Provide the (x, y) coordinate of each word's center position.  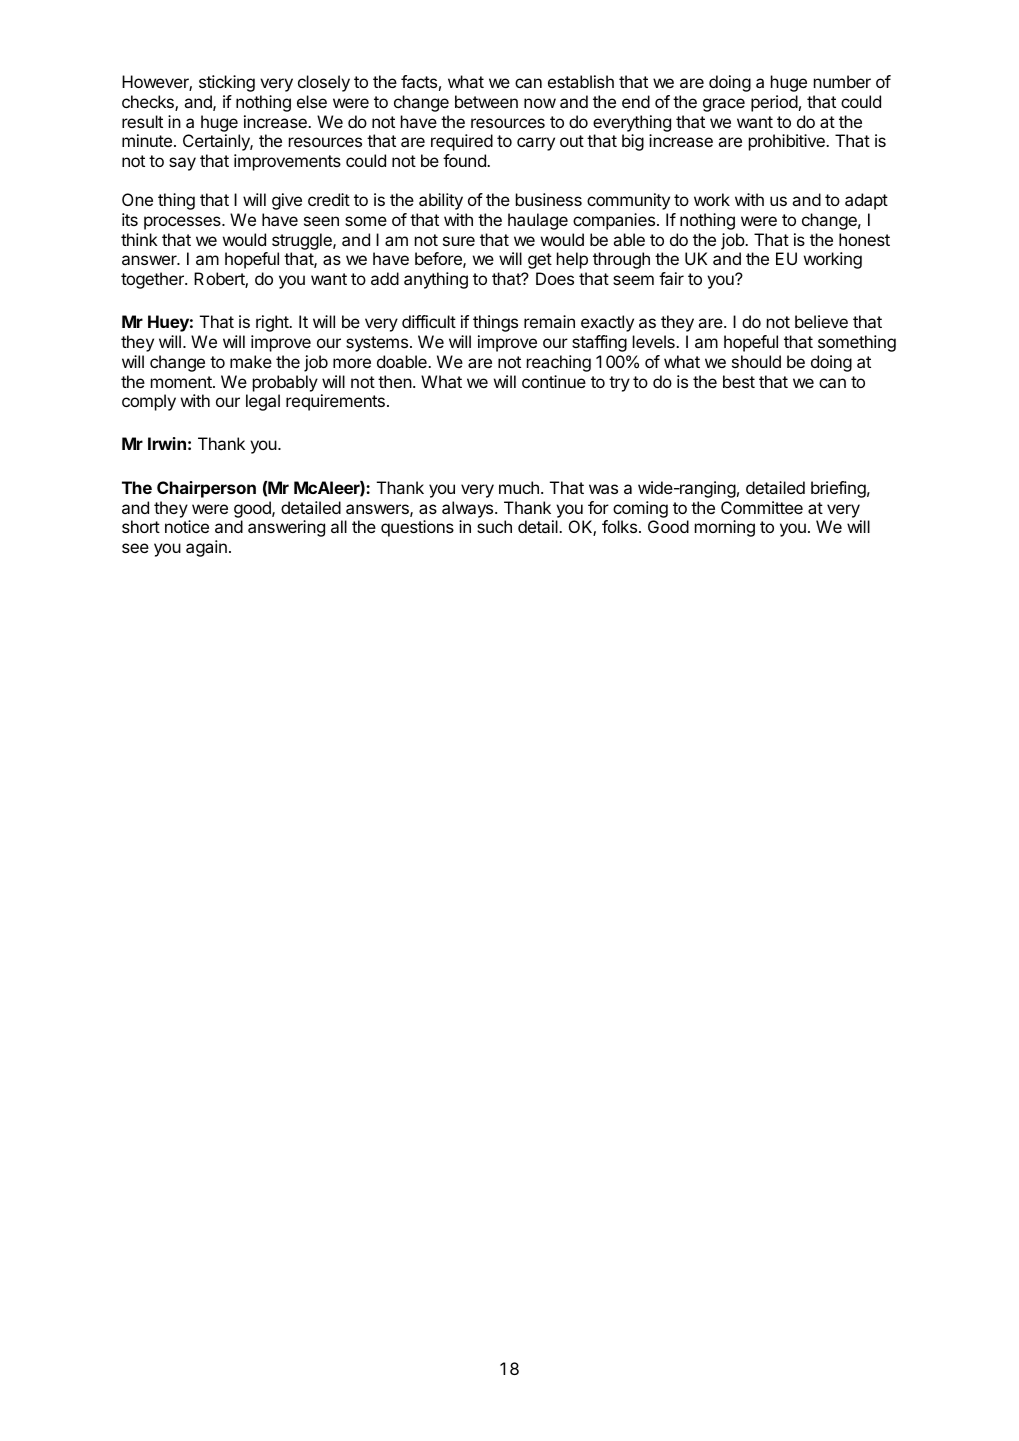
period (774, 103)
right (273, 323)
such (494, 526)
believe (821, 321)
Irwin (167, 443)
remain (549, 321)
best (739, 381)
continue (554, 381)
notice (187, 526)
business (549, 199)
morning (725, 528)
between (486, 101)
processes (183, 223)
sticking (227, 83)
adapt (866, 201)
